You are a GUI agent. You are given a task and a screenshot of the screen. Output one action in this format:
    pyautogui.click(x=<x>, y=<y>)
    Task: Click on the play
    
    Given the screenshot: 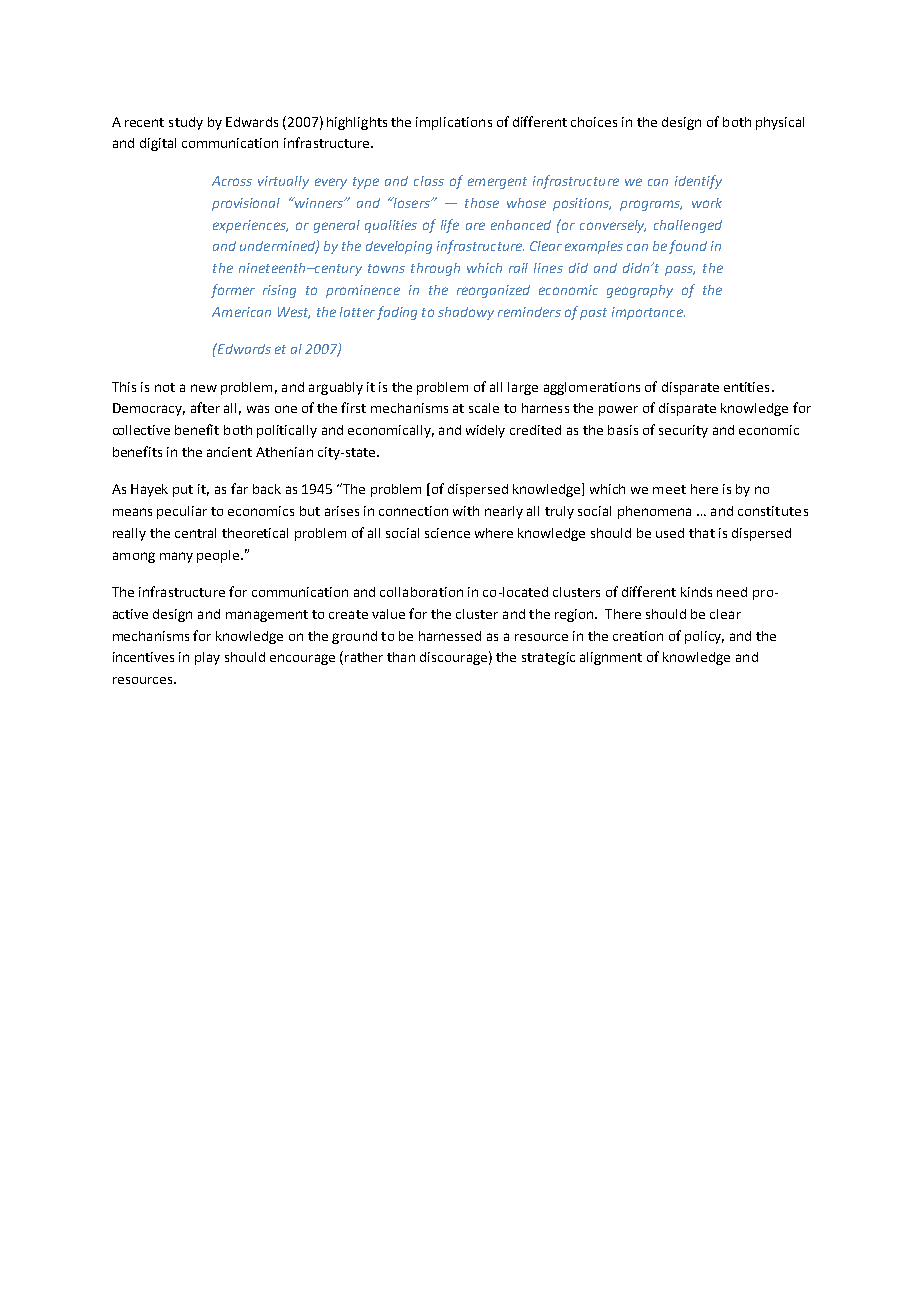 What is the action you would take?
    pyautogui.click(x=207, y=658)
